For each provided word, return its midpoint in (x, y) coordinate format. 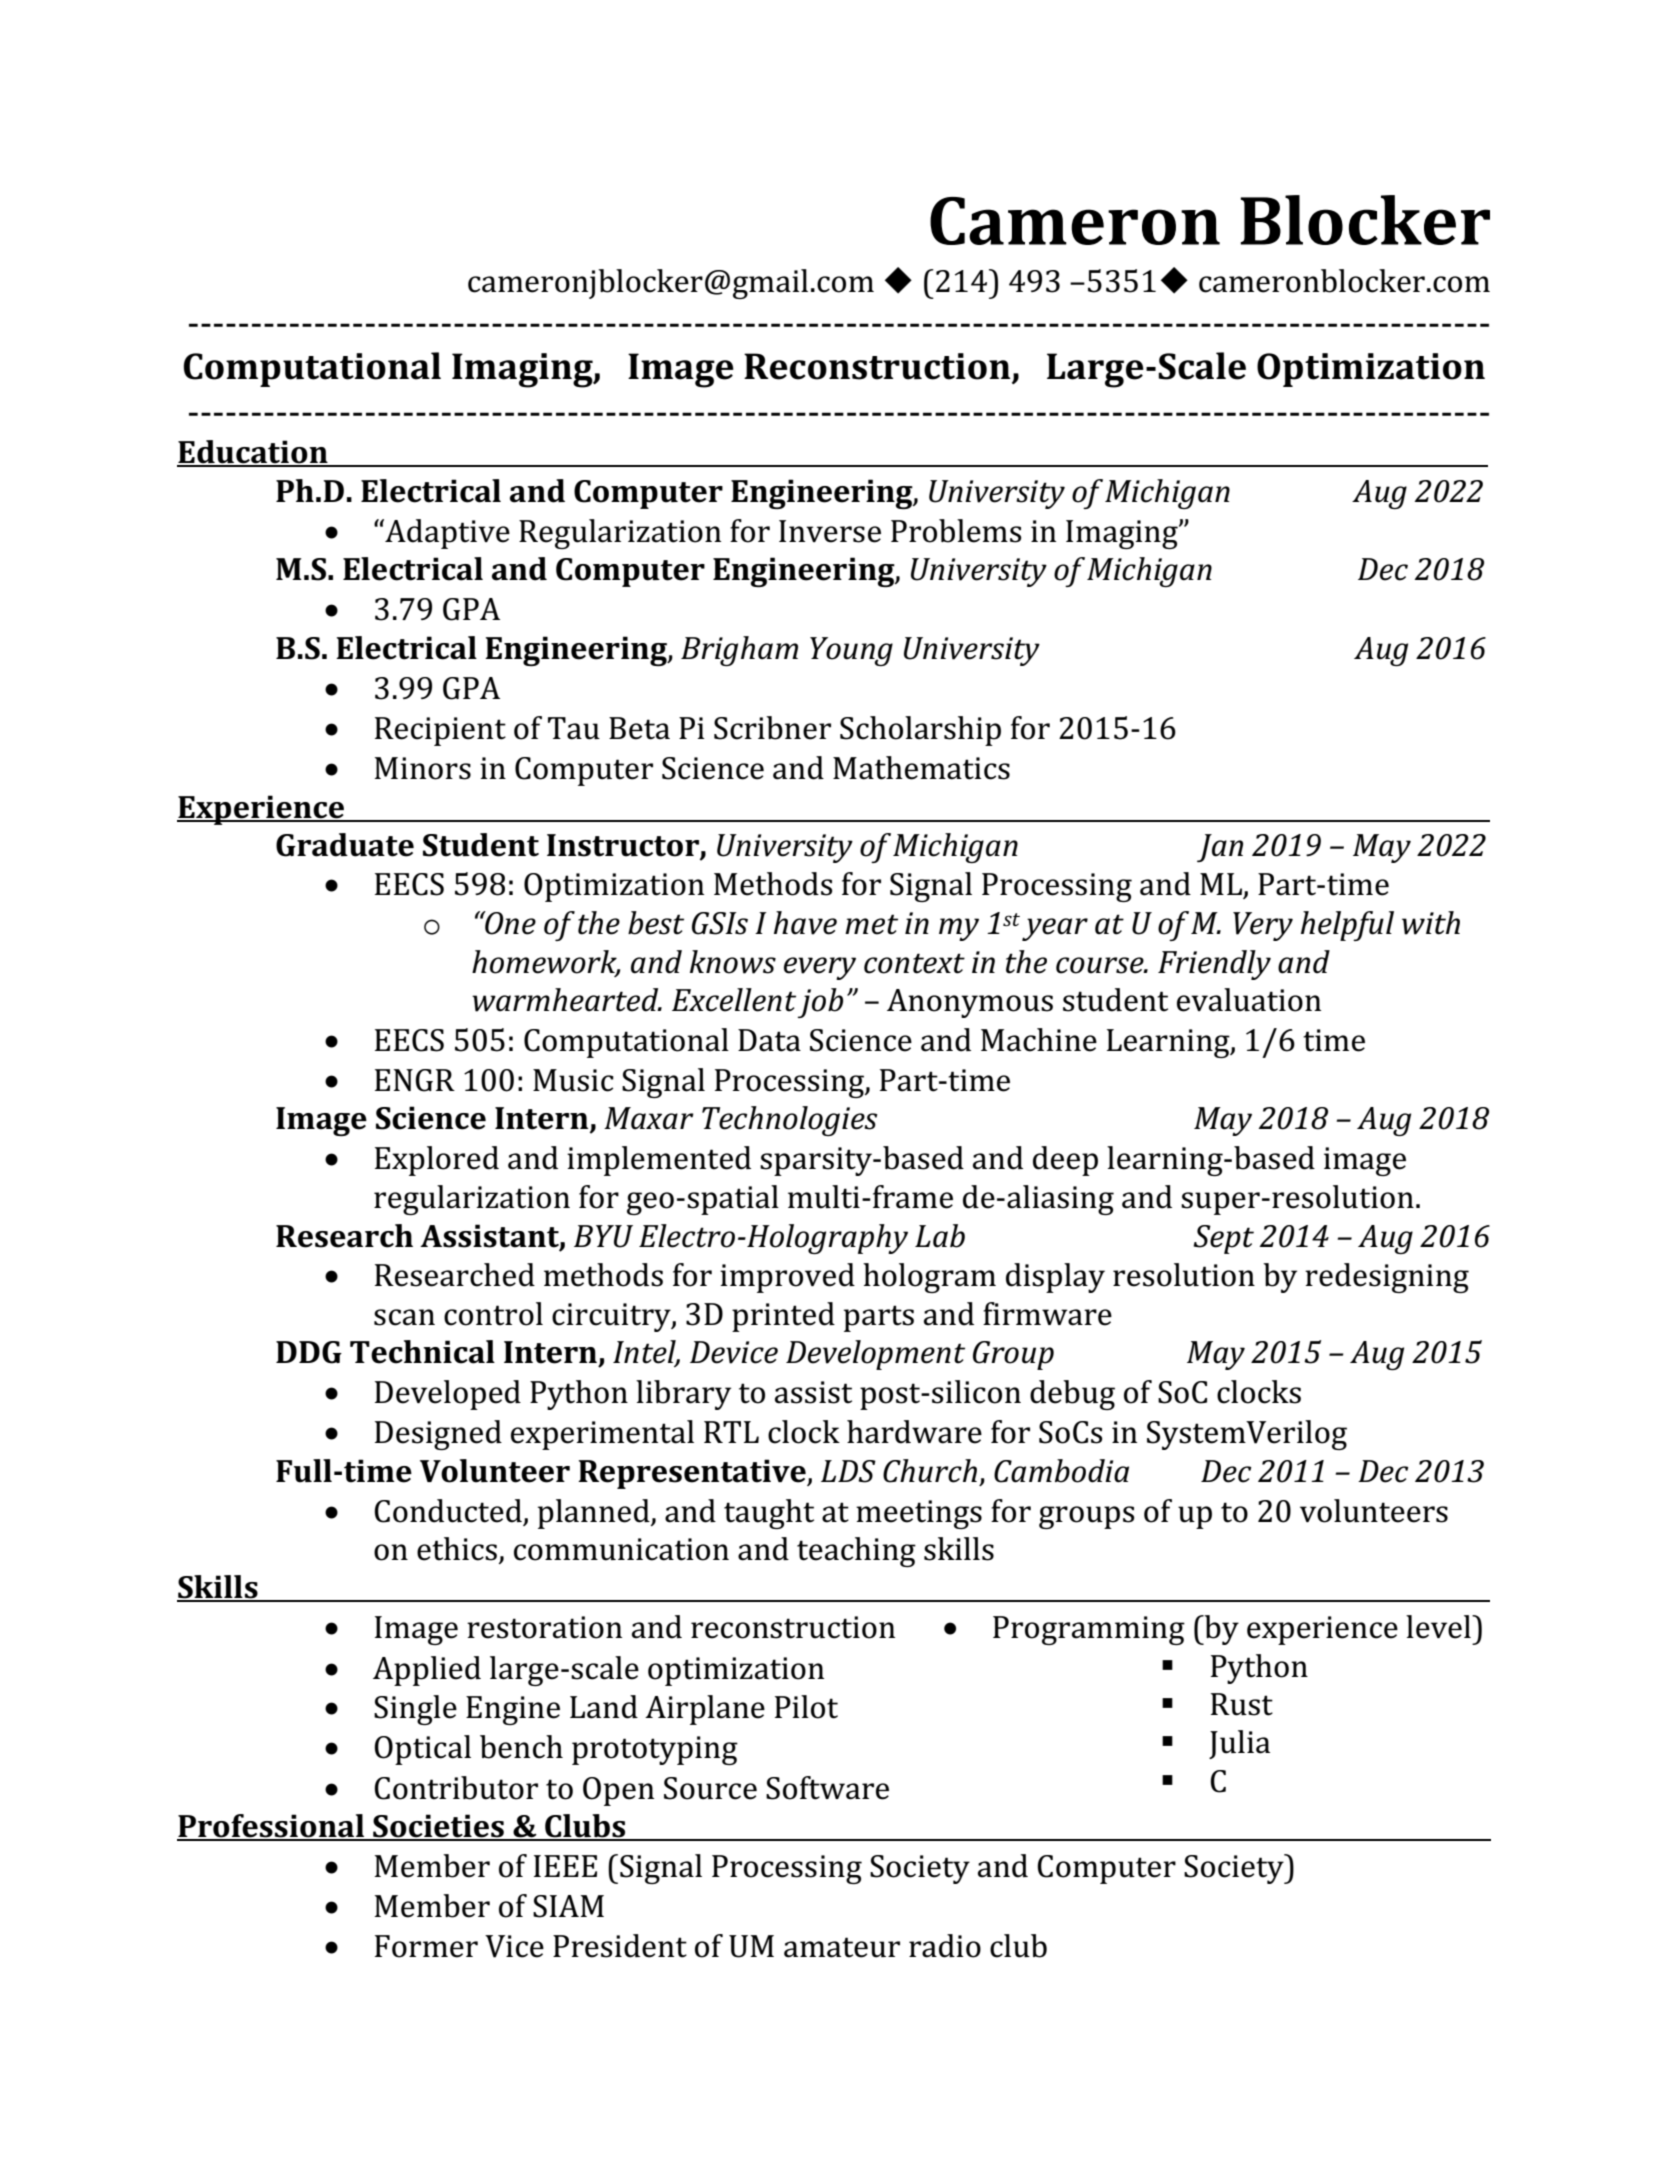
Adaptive (446, 534)
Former (426, 1946)
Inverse (830, 531)
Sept (1223, 1239)
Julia (1239, 1744)
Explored (437, 1161)
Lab (940, 1236)
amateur (842, 1947)
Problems (956, 531)
